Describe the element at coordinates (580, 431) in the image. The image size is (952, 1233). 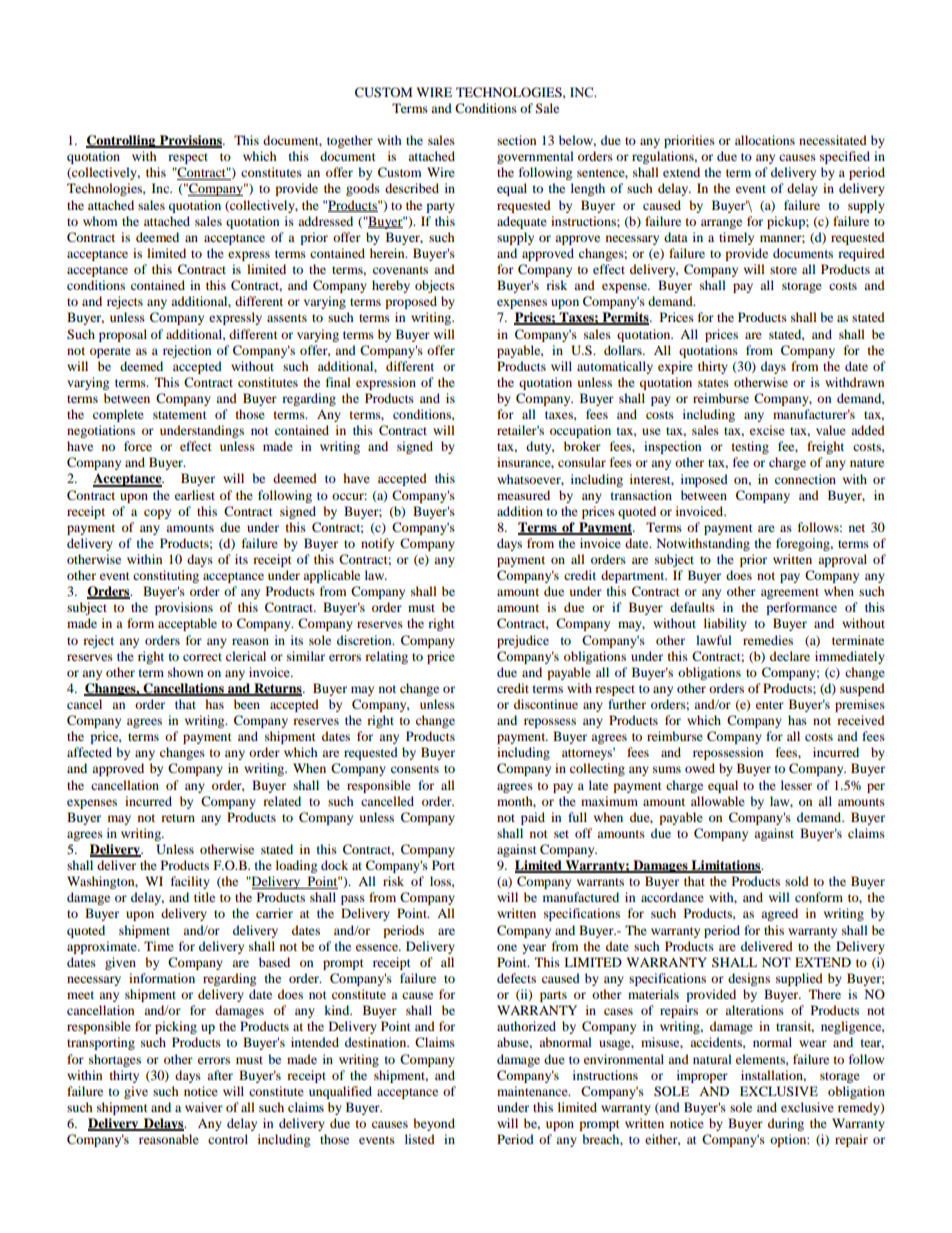
I see `occupation` at that location.
